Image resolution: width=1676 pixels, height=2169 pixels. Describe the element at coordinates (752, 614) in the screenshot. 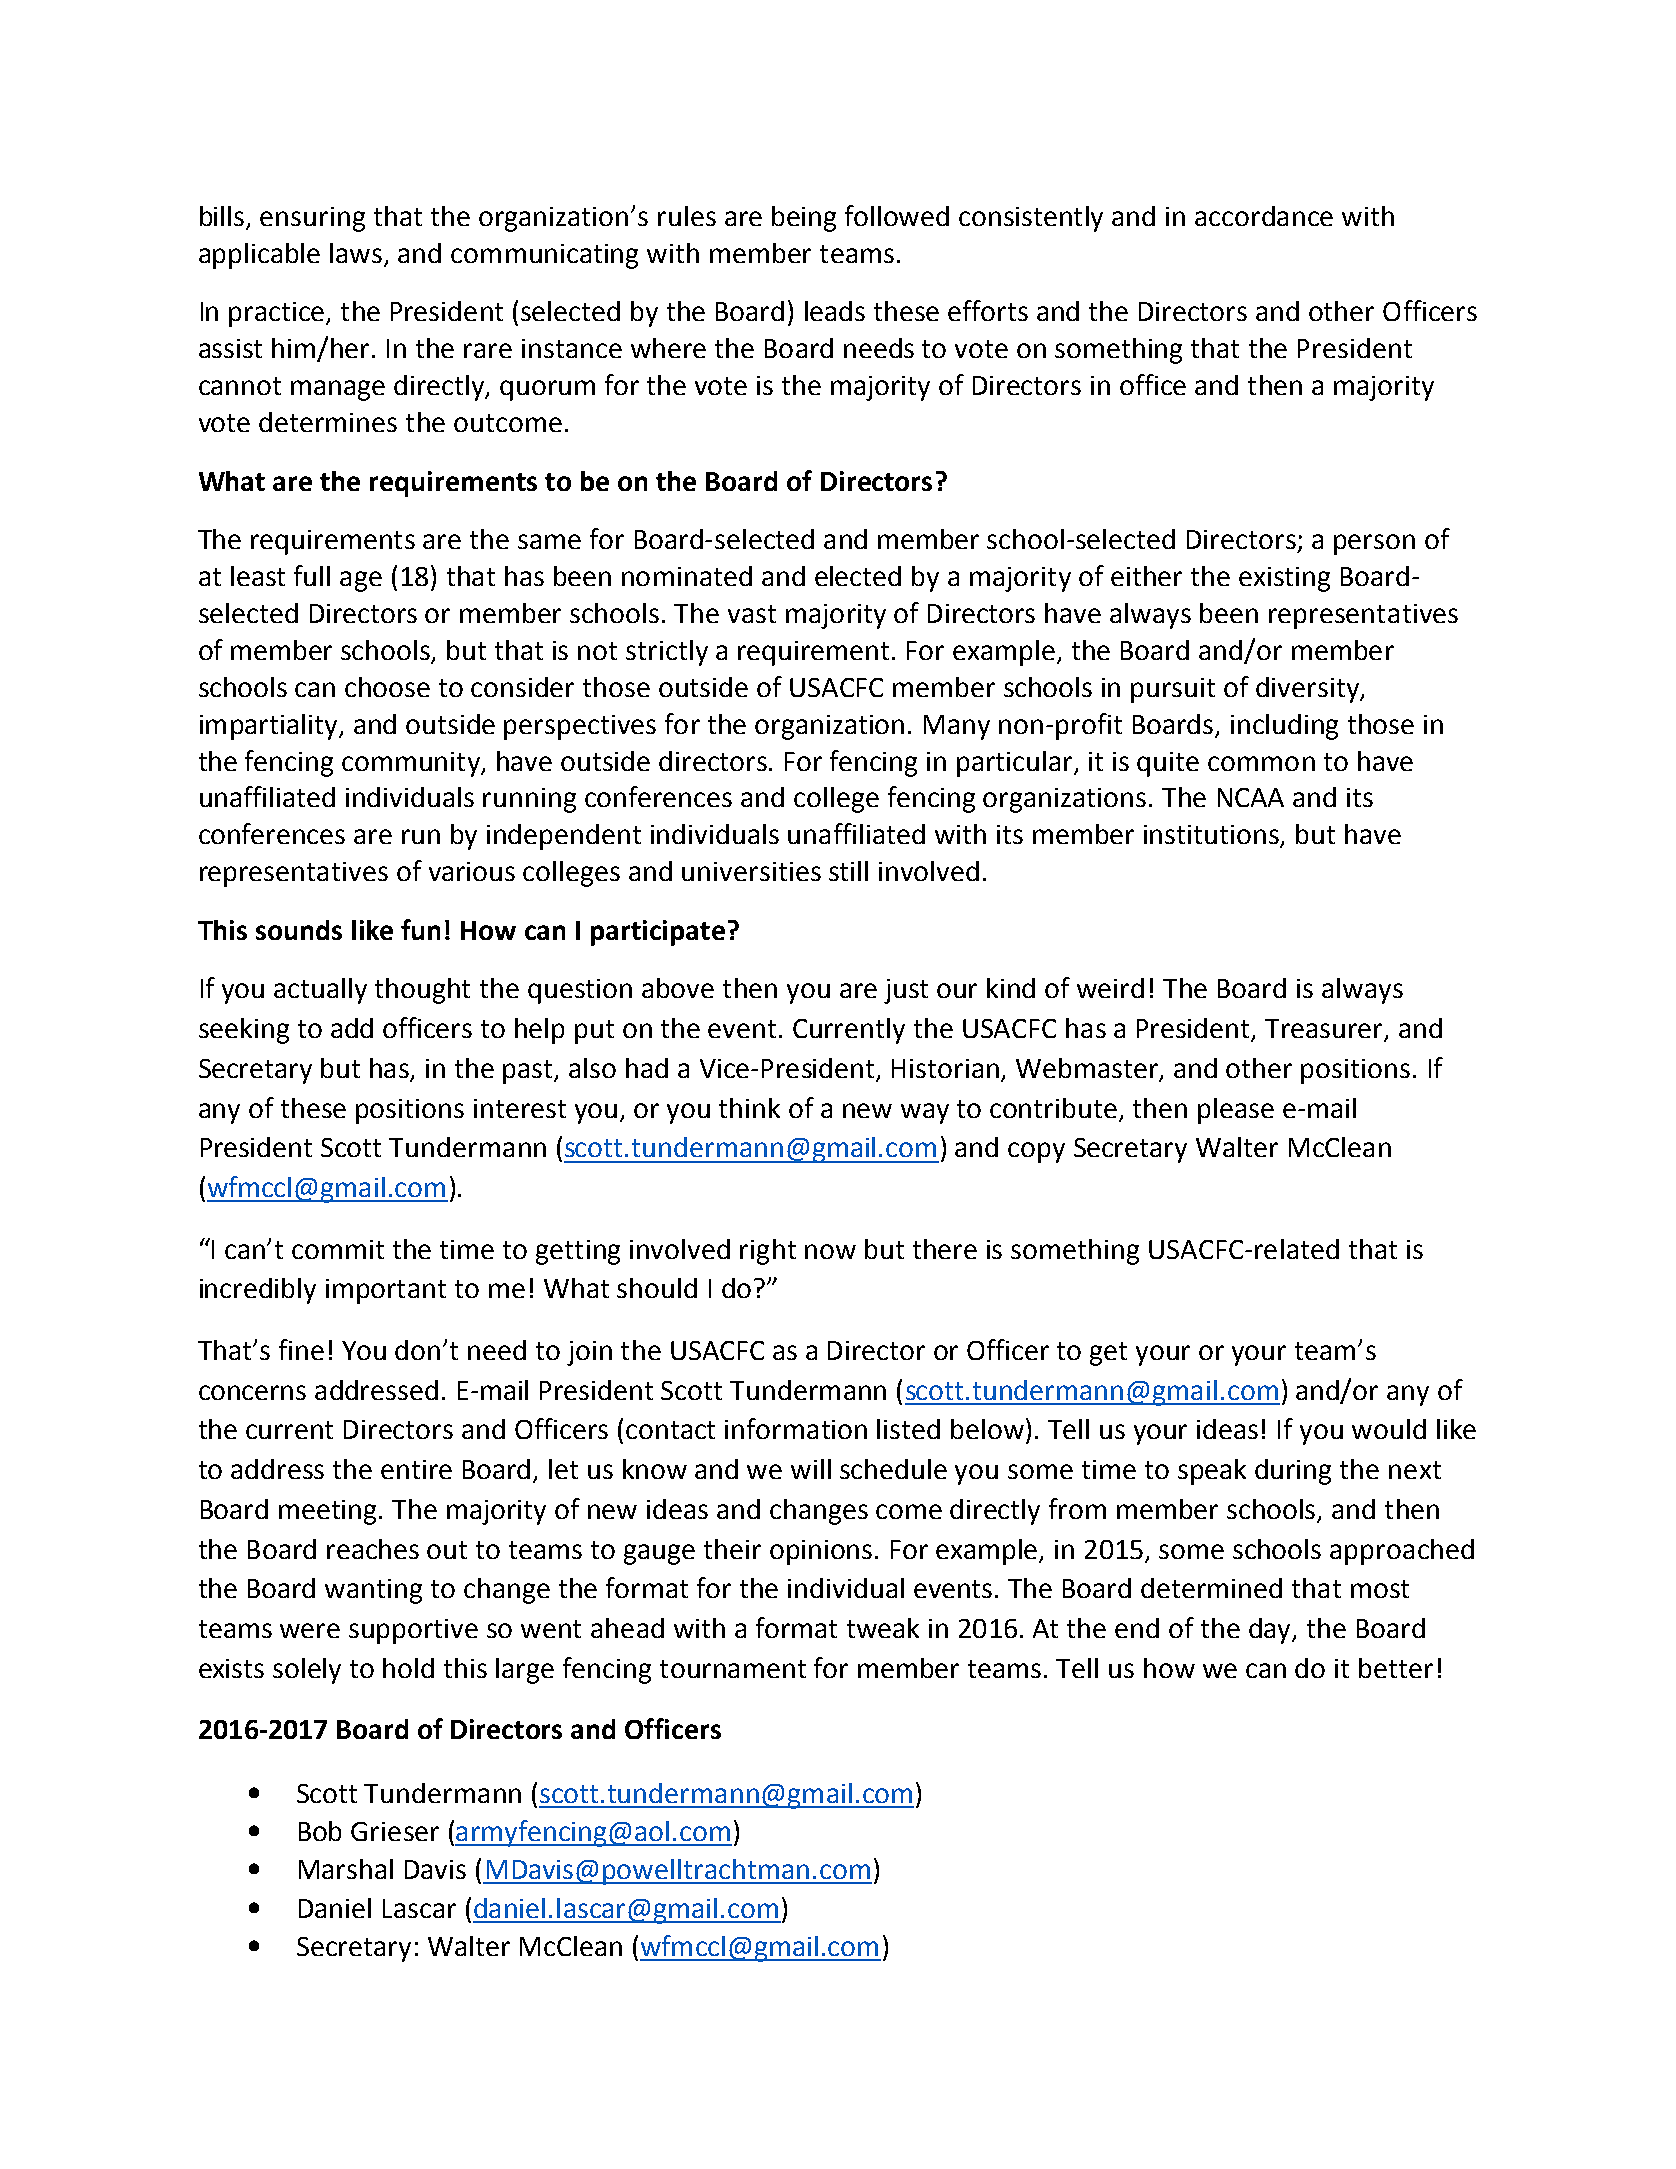

I see `vast` at that location.
